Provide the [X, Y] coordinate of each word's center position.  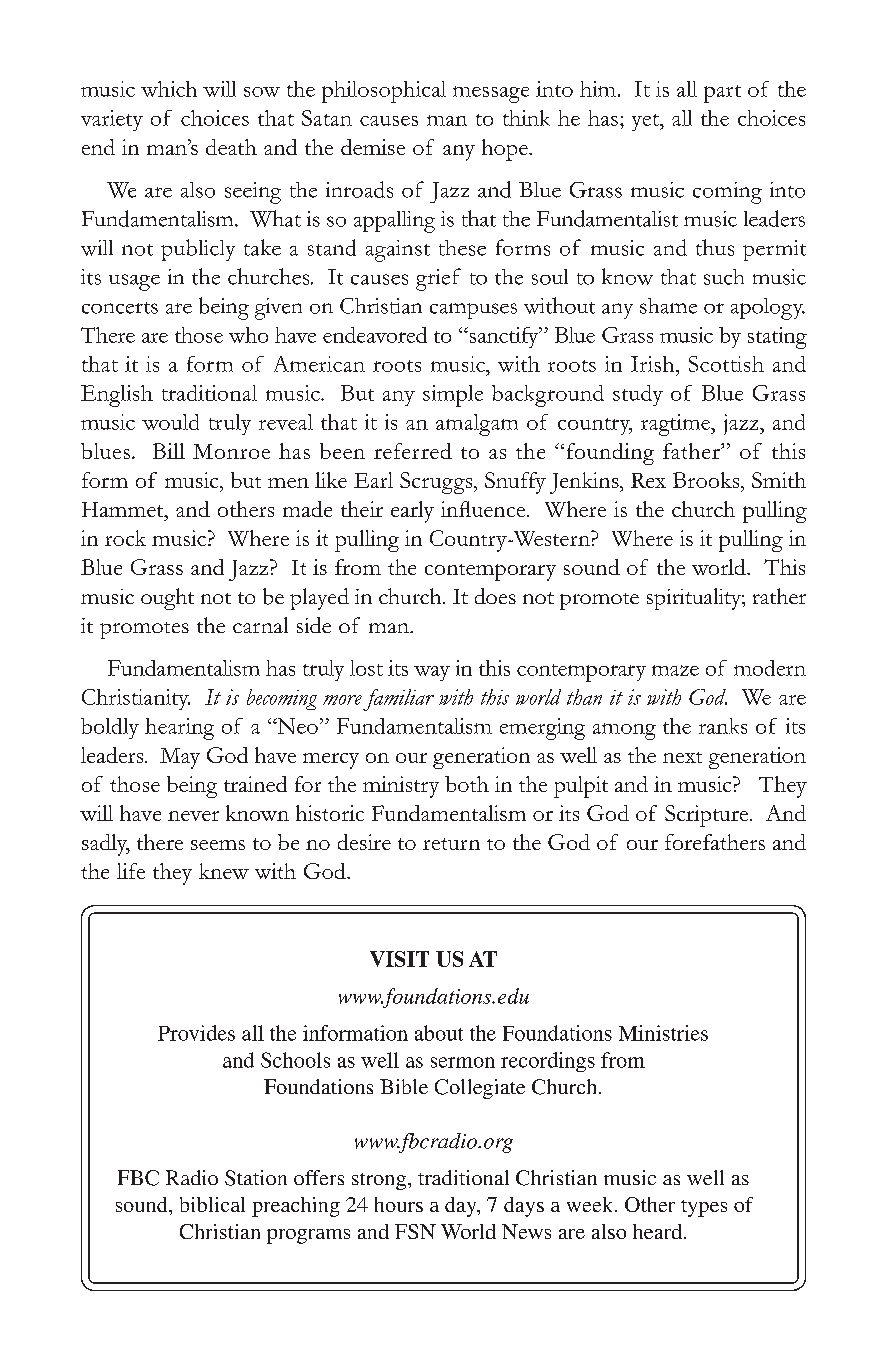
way [432, 673]
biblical [212, 1204]
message [491, 94]
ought [167, 599]
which [169, 89]
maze [675, 670]
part [722, 94]
